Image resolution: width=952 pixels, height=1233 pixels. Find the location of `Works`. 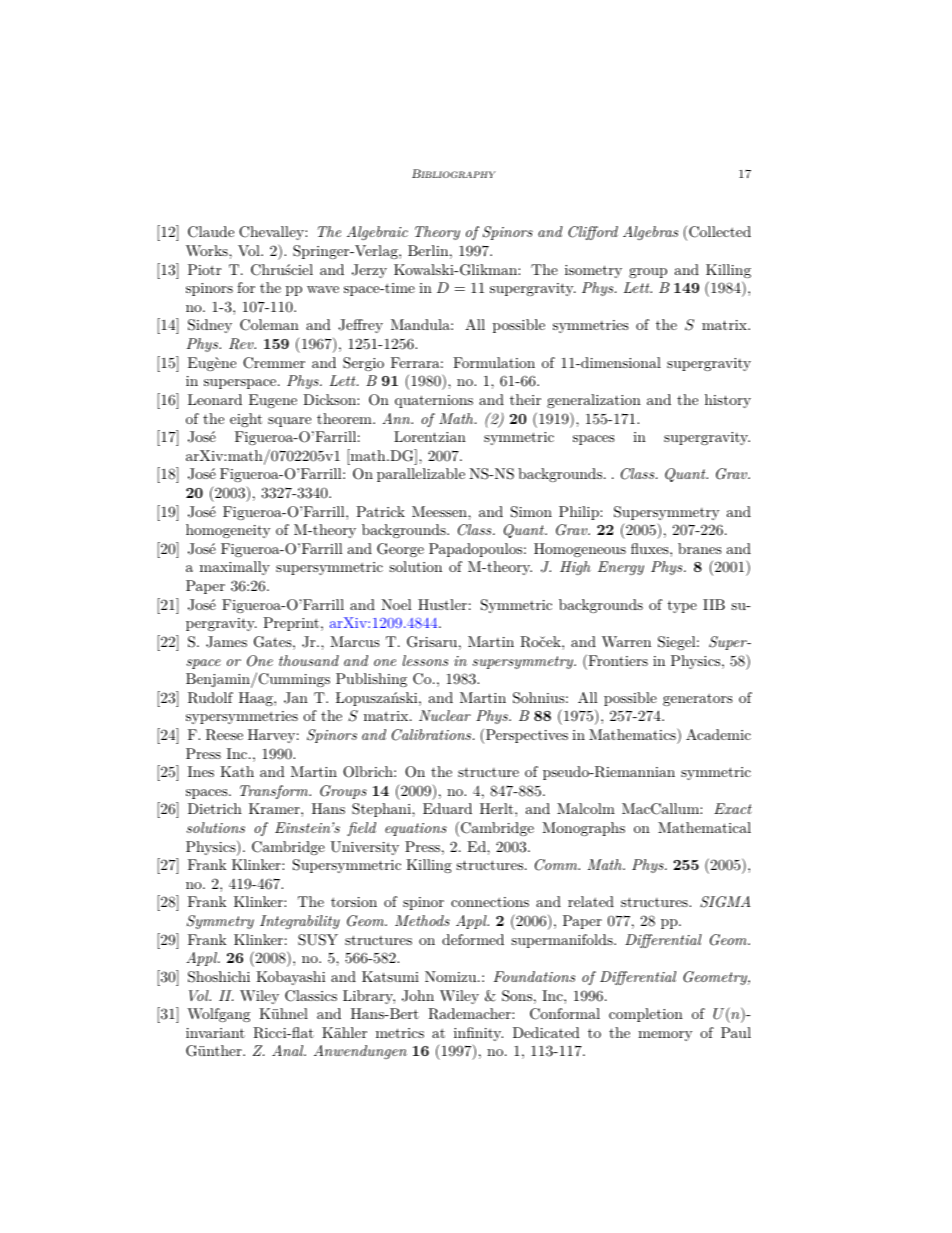

Works is located at coordinates (208, 250).
